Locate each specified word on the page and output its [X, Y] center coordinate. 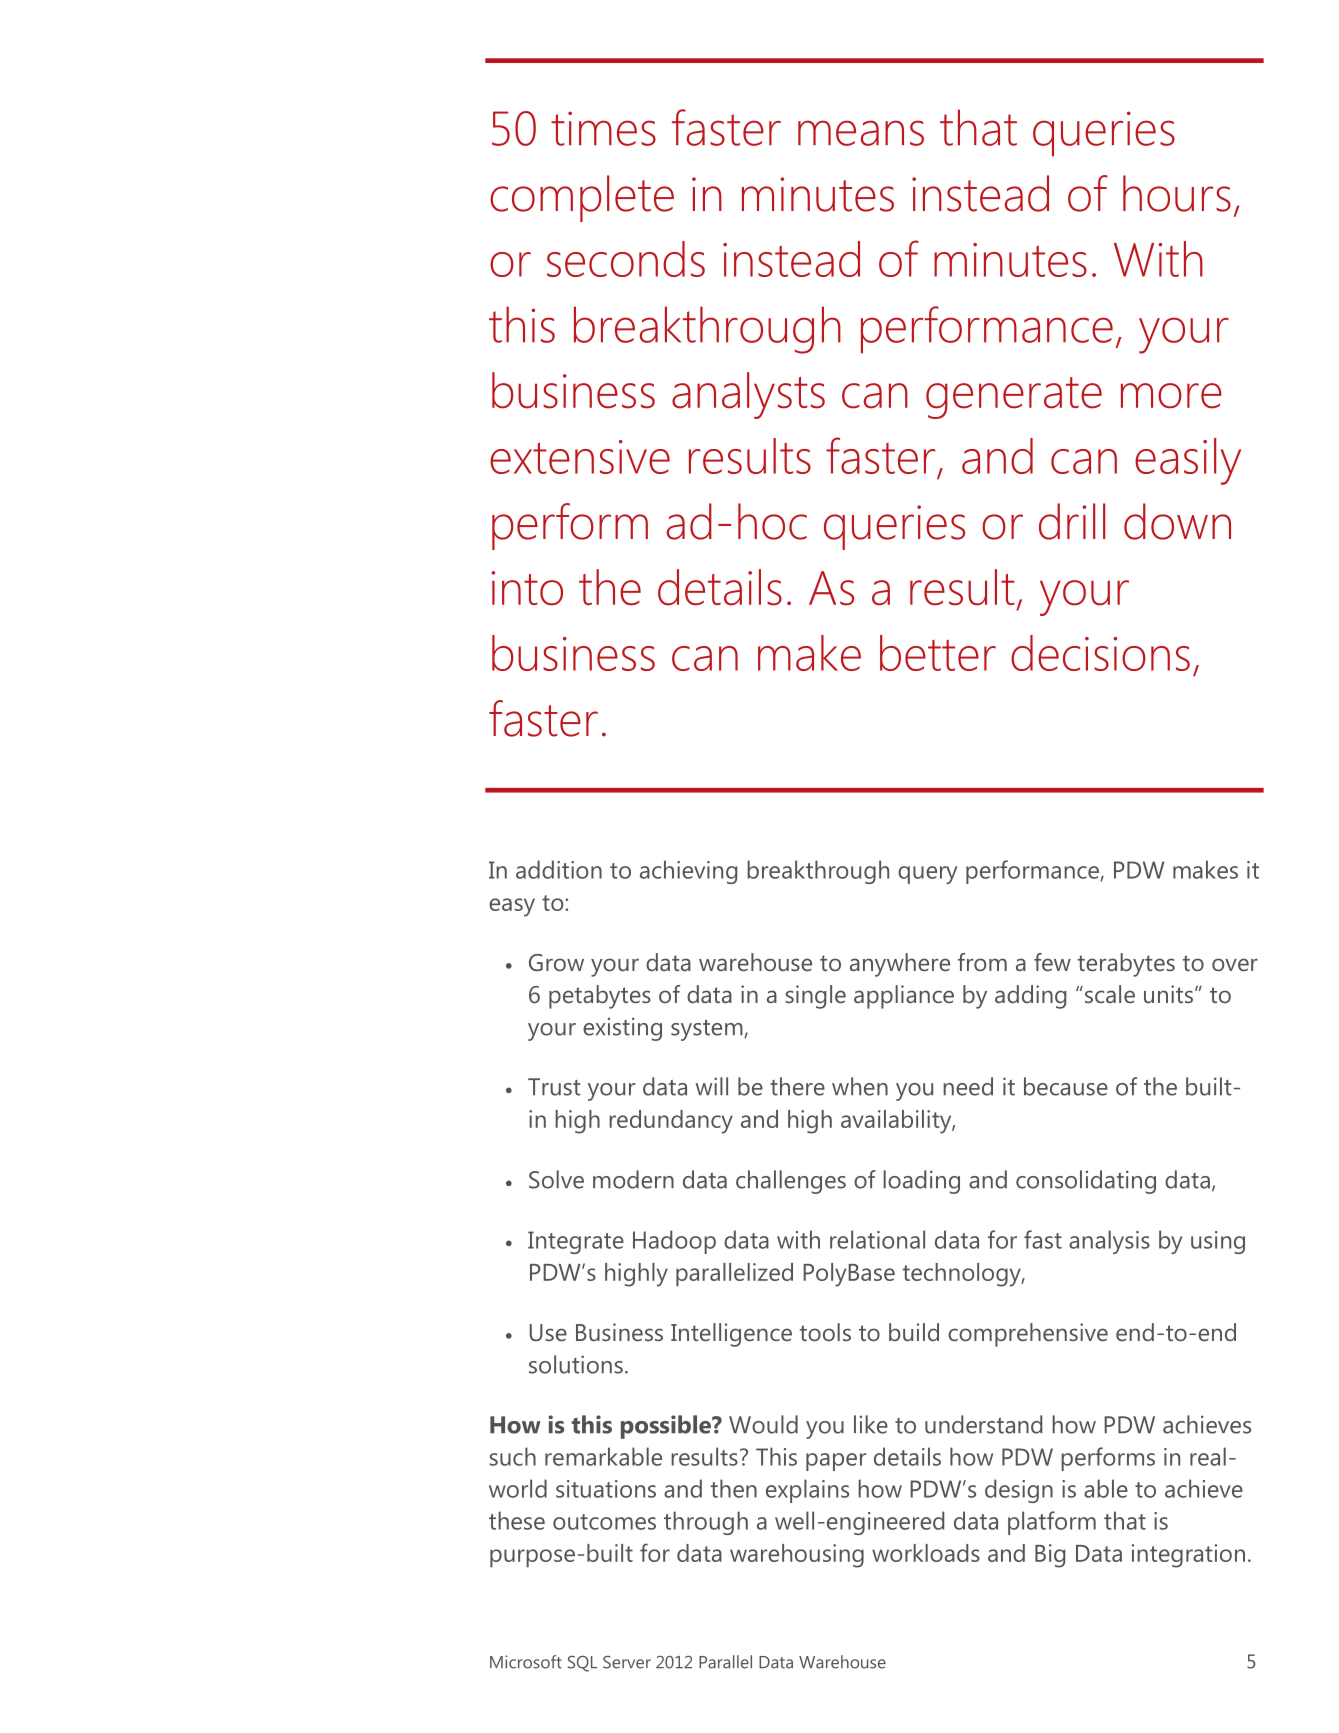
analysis [1109, 1242]
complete [582, 198]
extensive [580, 457]
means [861, 133]
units [1168, 994]
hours [1177, 193]
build [914, 1332]
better [938, 653]
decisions [1100, 653]
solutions [576, 1364]
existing [622, 1029]
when [860, 1086]
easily [1188, 461]
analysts [748, 395]
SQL [582, 1664]
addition [559, 869]
